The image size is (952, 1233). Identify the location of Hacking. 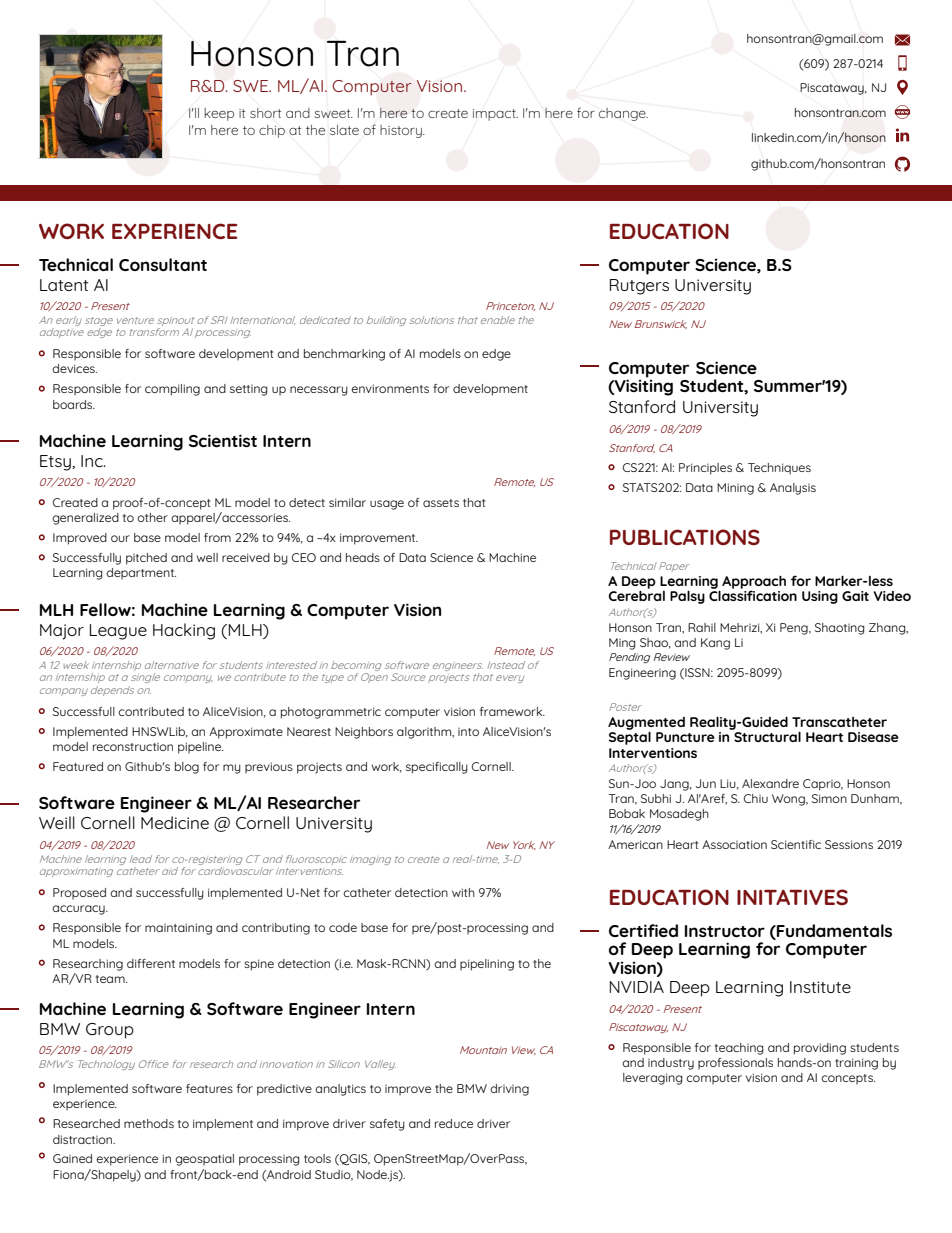
(184, 631).
